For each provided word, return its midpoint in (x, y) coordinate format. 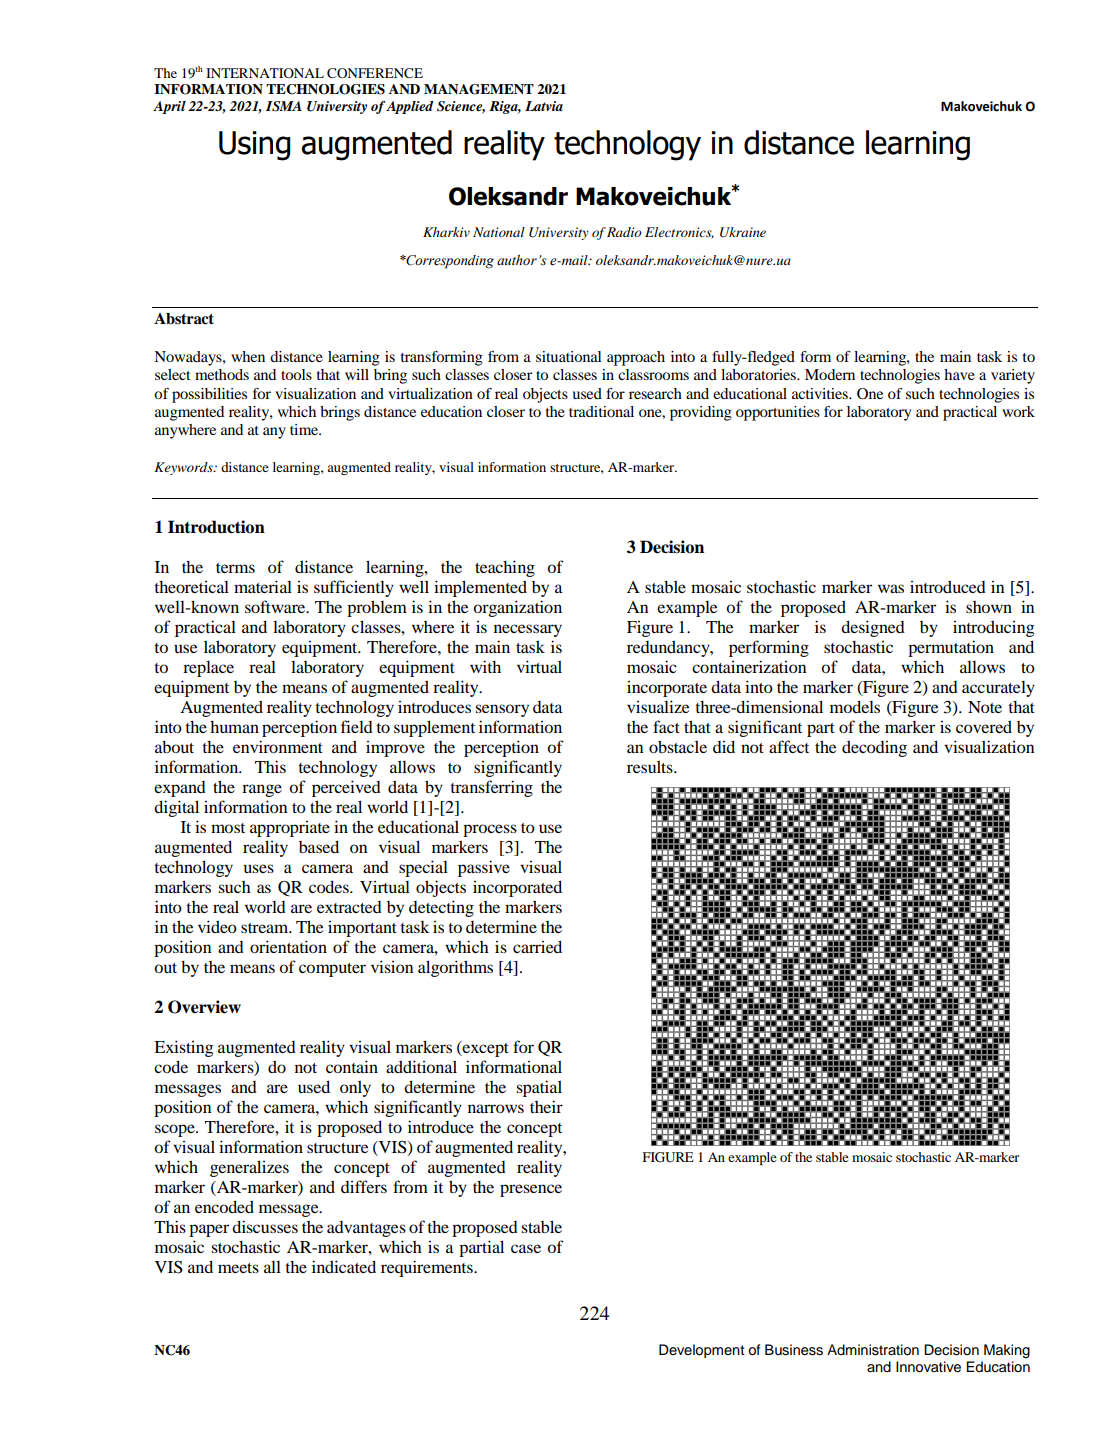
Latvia (544, 106)
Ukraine (743, 232)
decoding (874, 748)
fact (666, 726)
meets (238, 1268)
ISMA (284, 106)
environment (278, 746)
